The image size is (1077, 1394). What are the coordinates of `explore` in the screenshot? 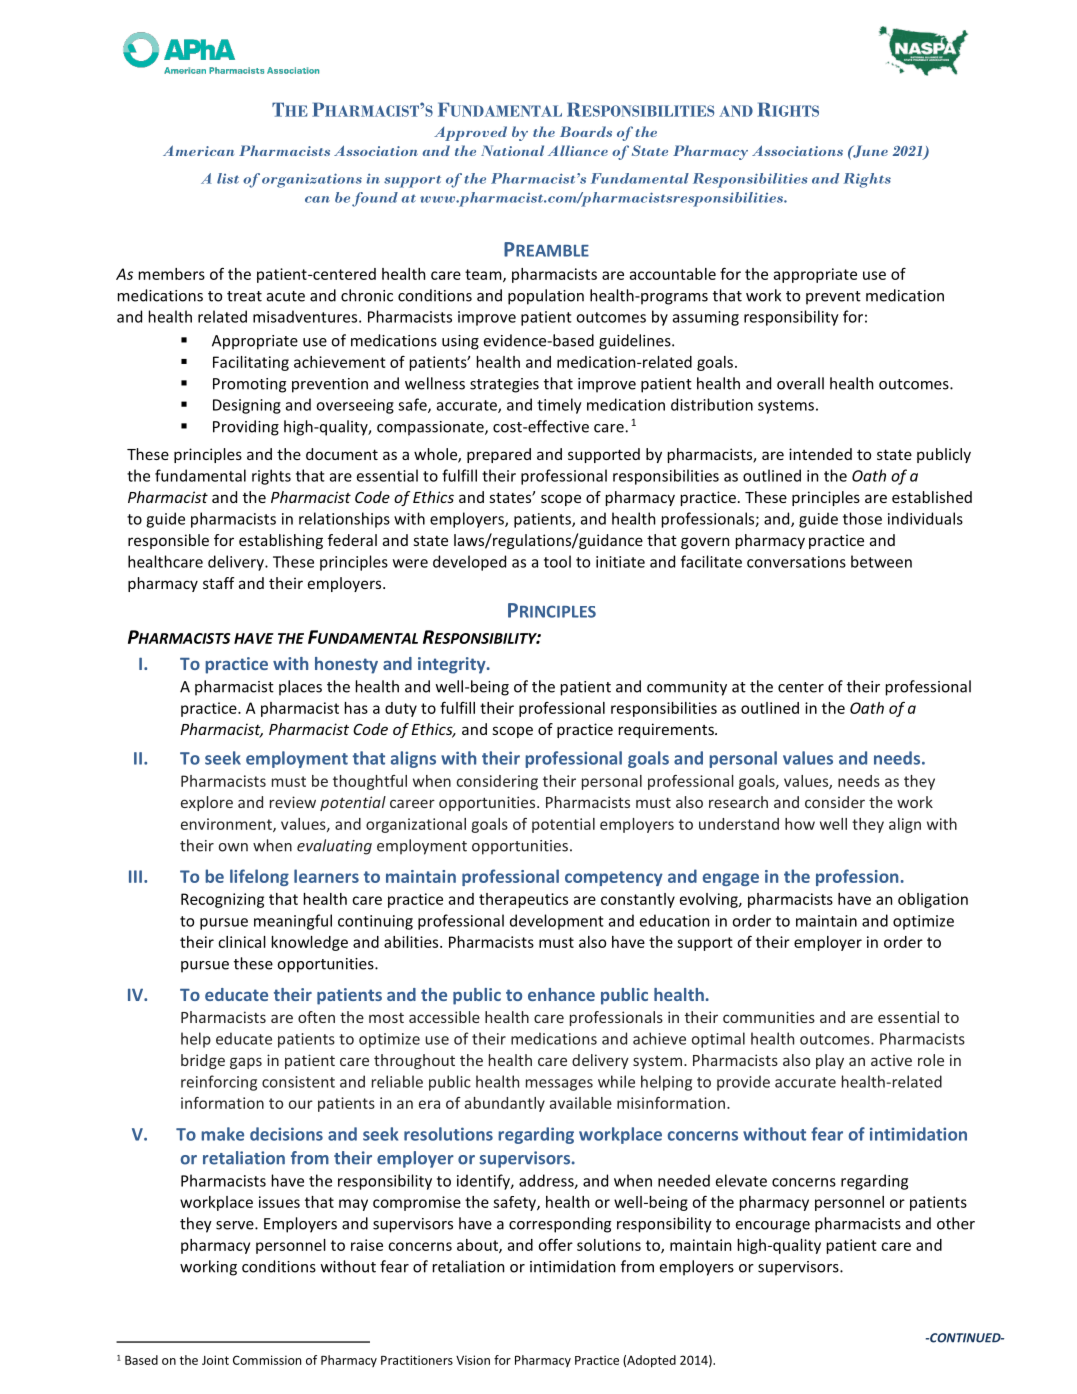 It's located at (207, 803).
